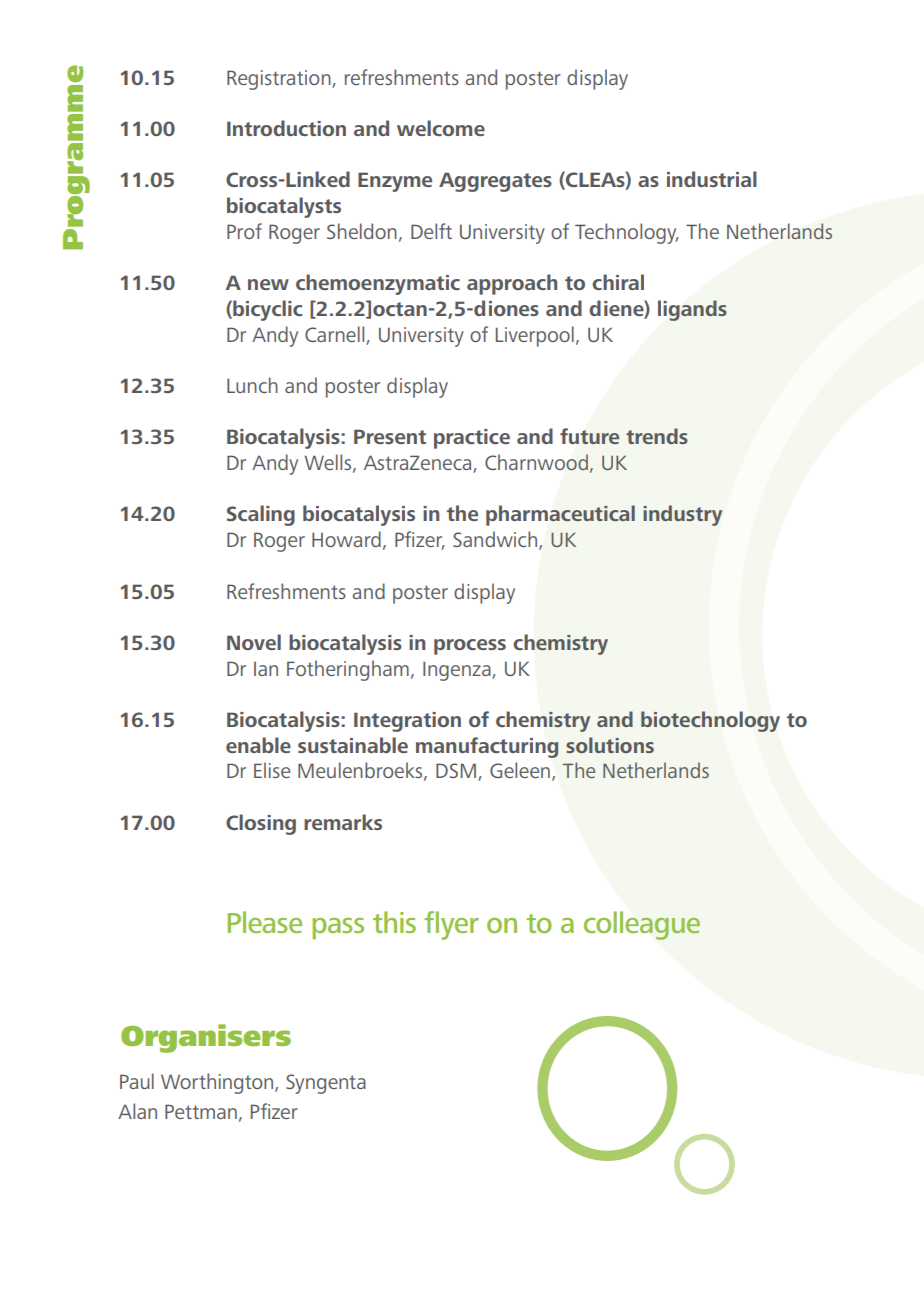 The width and height of the image is (924, 1308). I want to click on Registration, so click(280, 80).
